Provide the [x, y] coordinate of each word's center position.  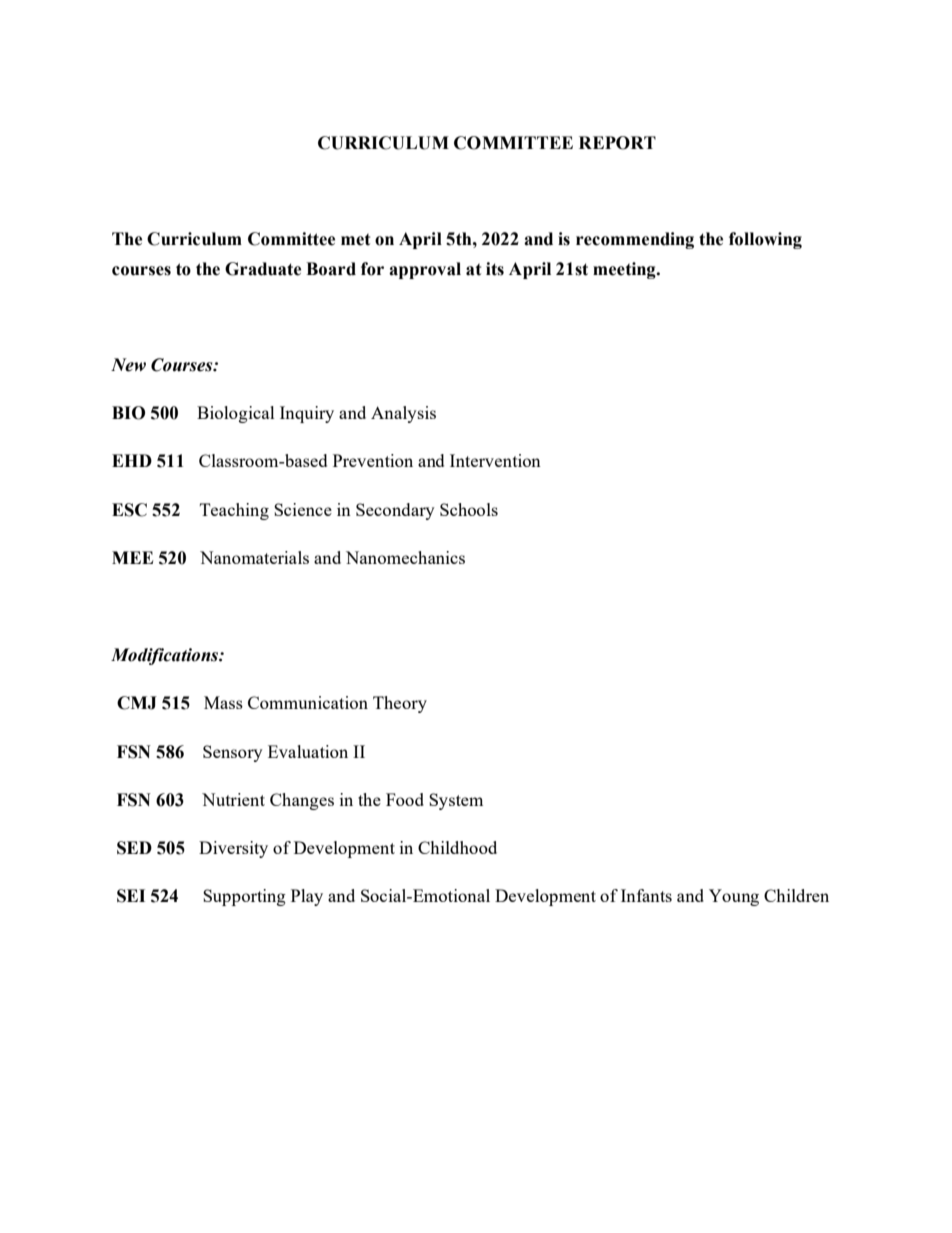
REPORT [617, 143]
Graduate [263, 269]
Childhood [457, 847]
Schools [469, 509]
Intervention [495, 460]
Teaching [234, 511]
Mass [223, 702]
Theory [400, 704]
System [456, 801]
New [128, 365]
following [765, 240]
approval [425, 270]
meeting [625, 270]
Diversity [233, 849]
